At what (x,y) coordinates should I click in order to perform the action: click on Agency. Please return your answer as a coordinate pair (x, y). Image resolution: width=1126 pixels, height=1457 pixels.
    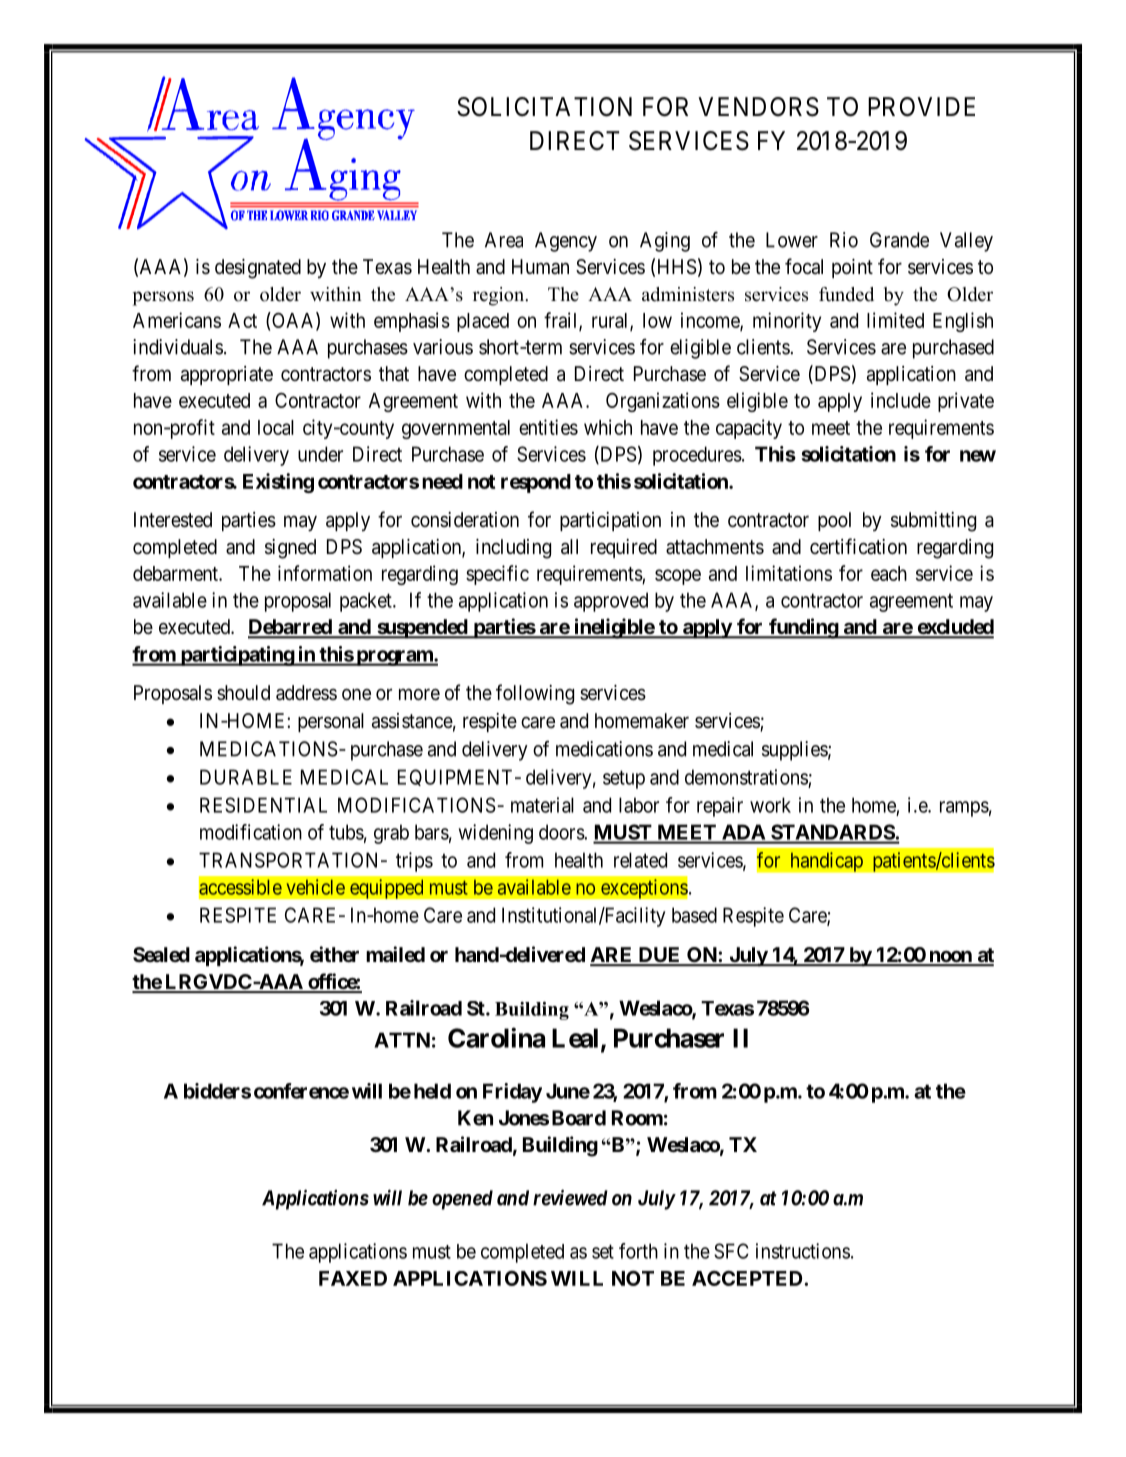
    Looking at the image, I should click on (566, 242).
